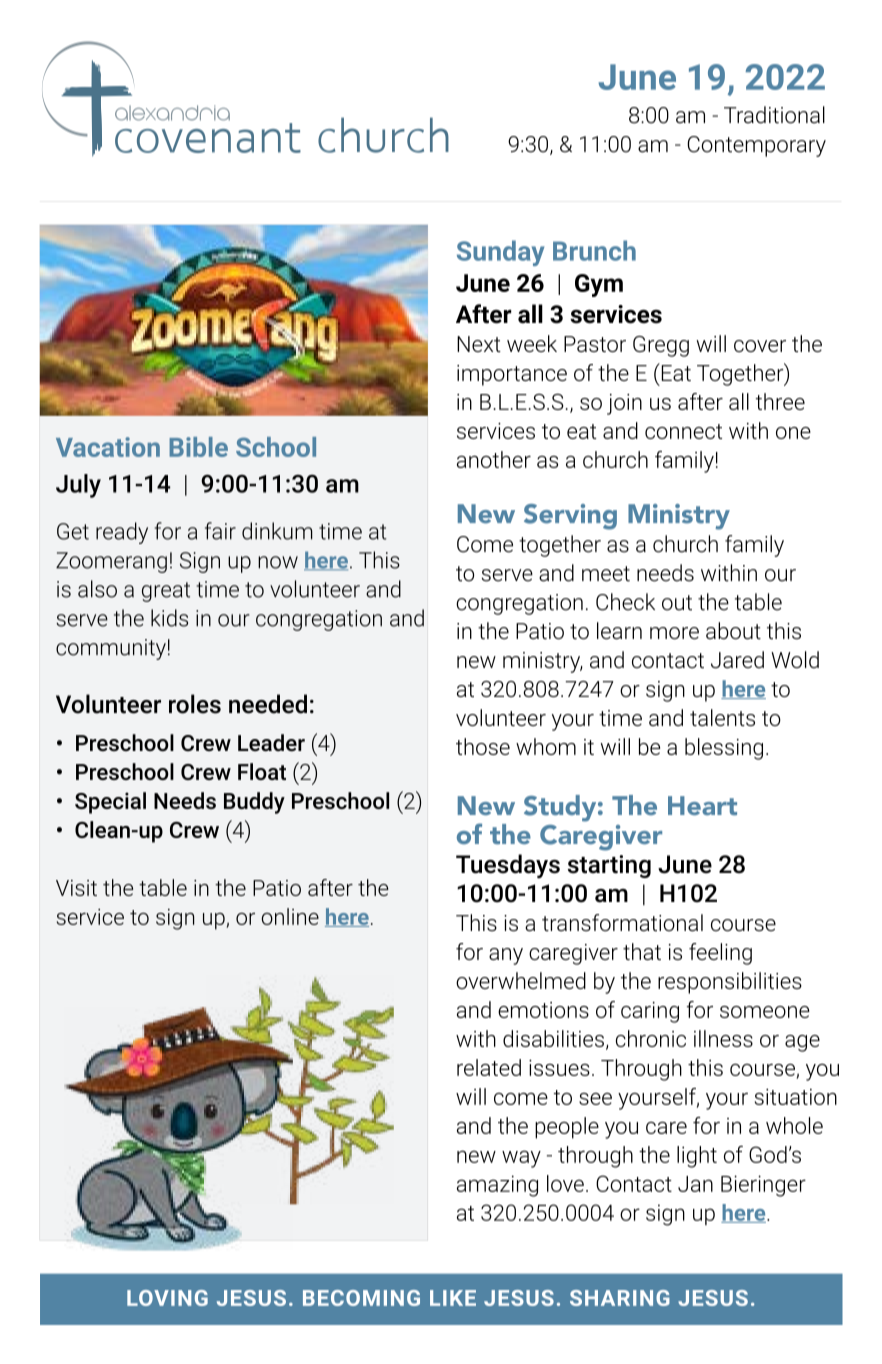 This screenshot has height=1364, width=882. I want to click on Next, so click(479, 344).
